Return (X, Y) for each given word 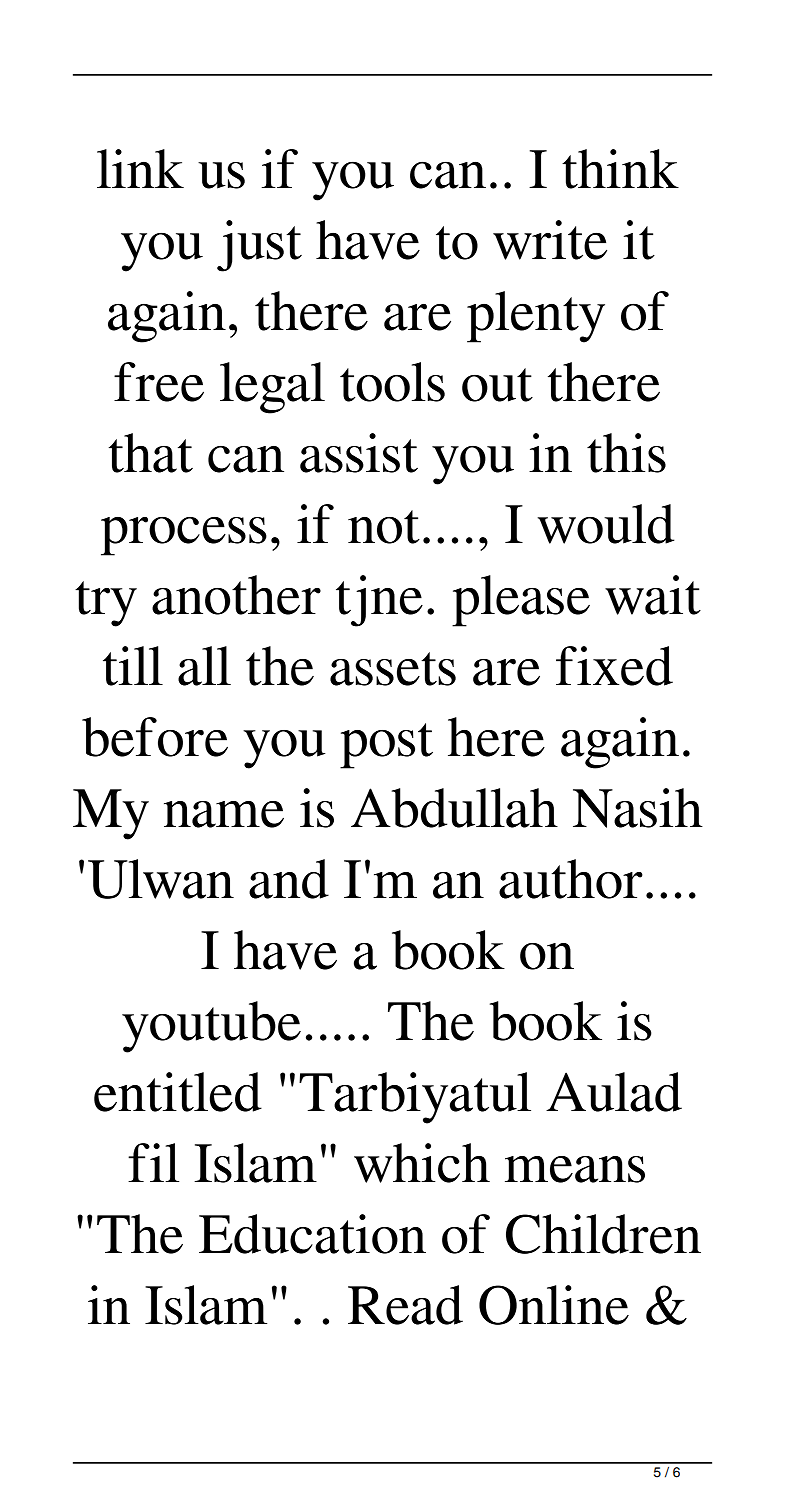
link (140, 168)
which (422, 1163)
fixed (614, 666)
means (575, 1169)
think (620, 169)
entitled (178, 1092)
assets (393, 669)
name (224, 814)
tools (392, 382)
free (159, 382)
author (571, 879)
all (204, 666)
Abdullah (454, 808)
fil (153, 1162)
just (259, 246)
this (626, 453)
